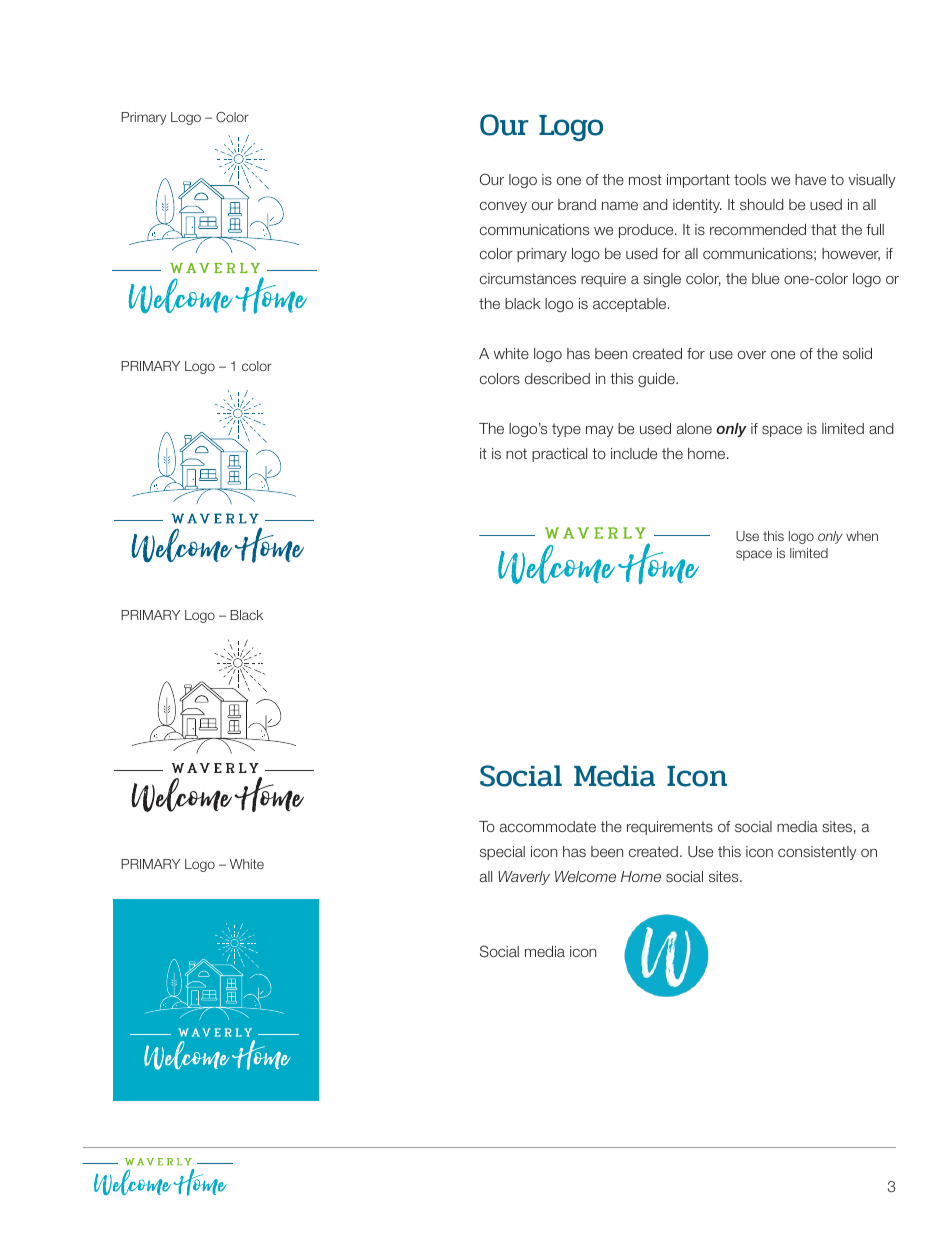 The width and height of the document is (952, 1233). Describe the element at coordinates (862, 536) in the document. I see `when` at that location.
